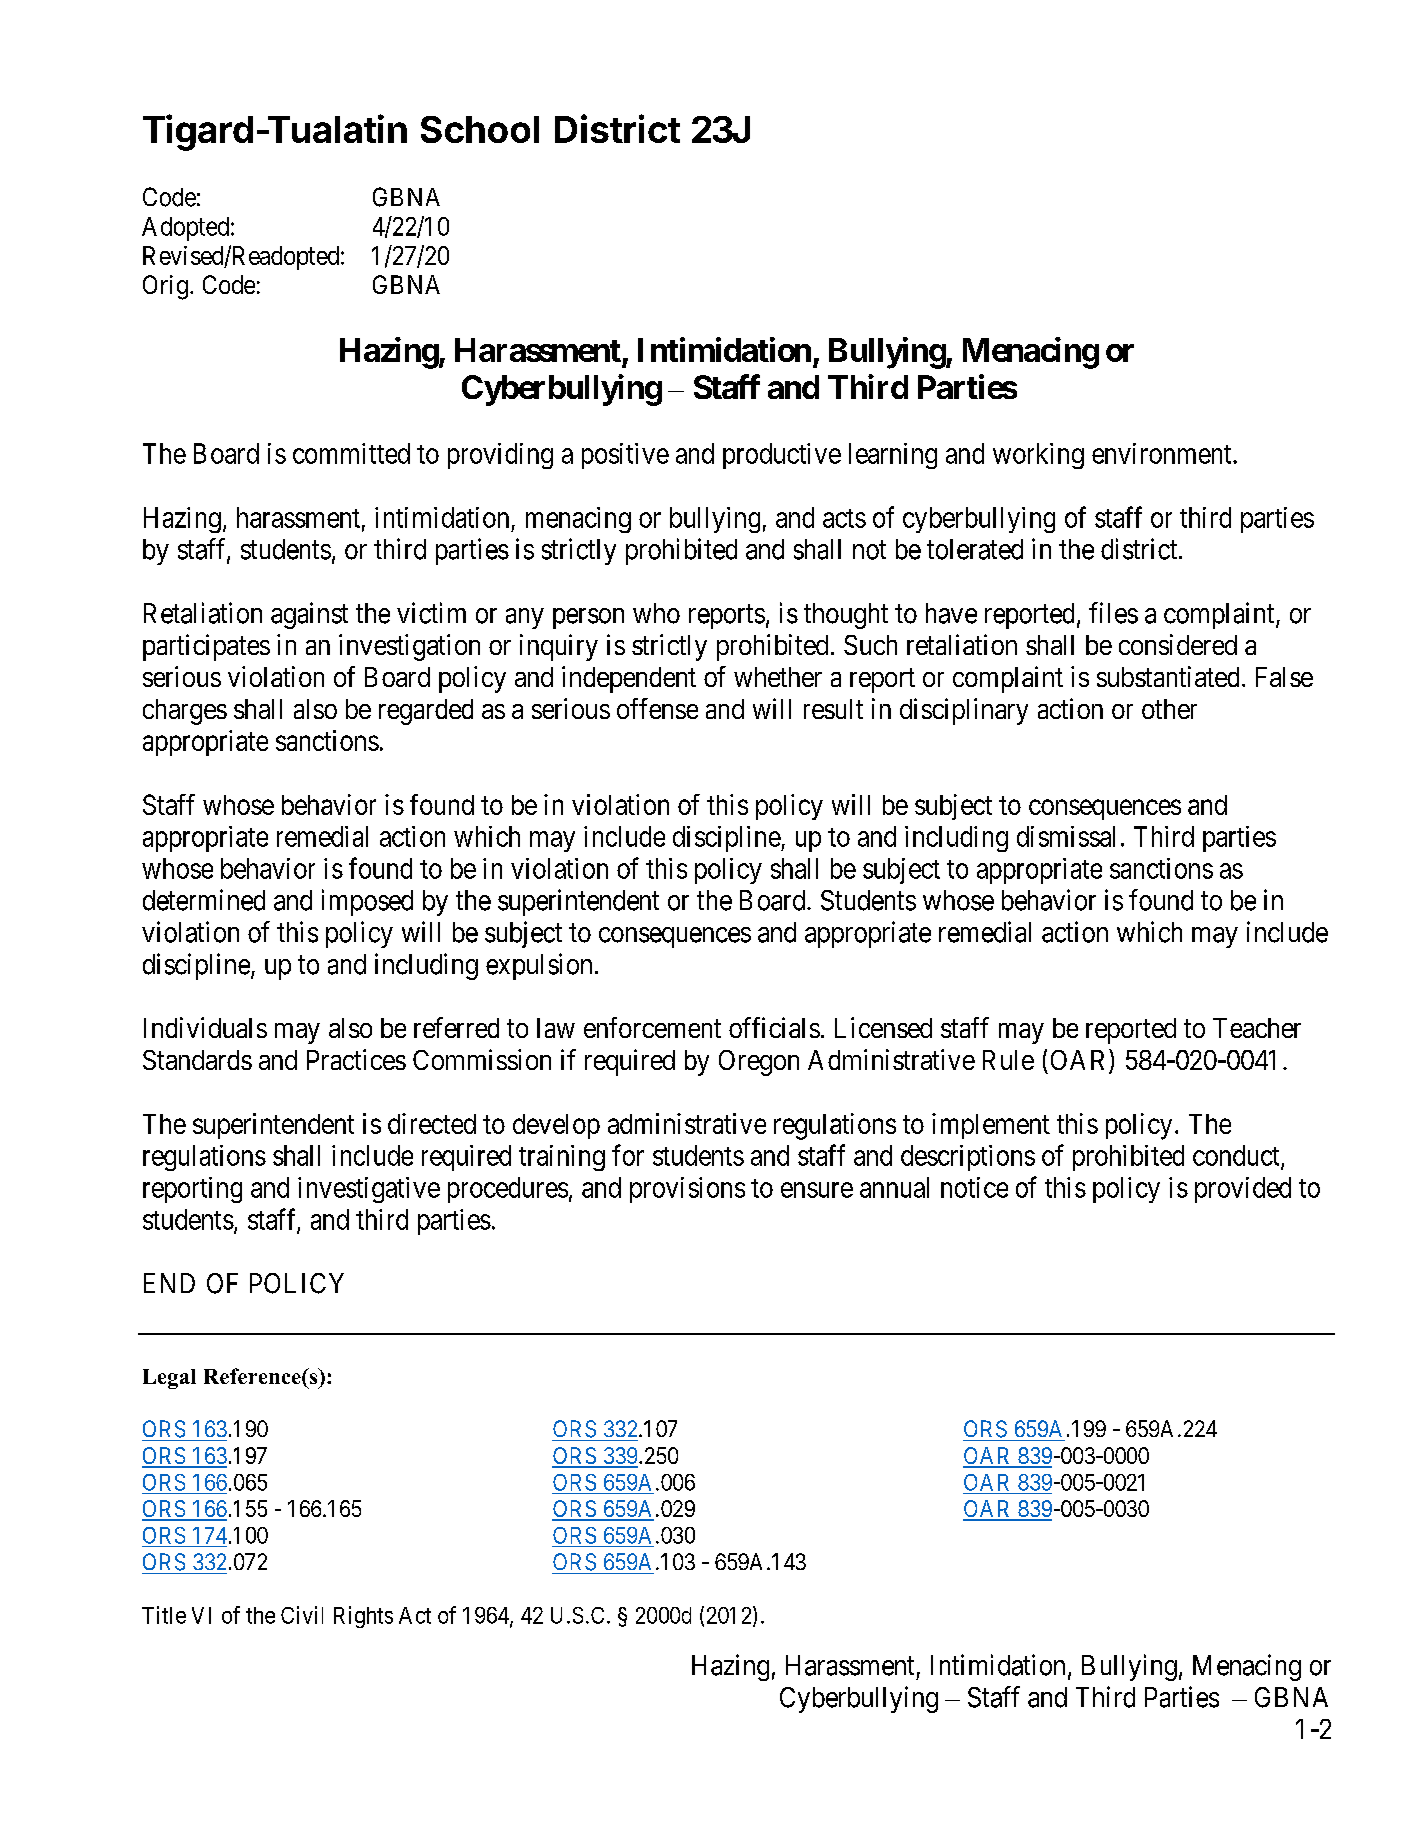 This screenshot has width=1415, height=1831. I want to click on School, so click(480, 129).
